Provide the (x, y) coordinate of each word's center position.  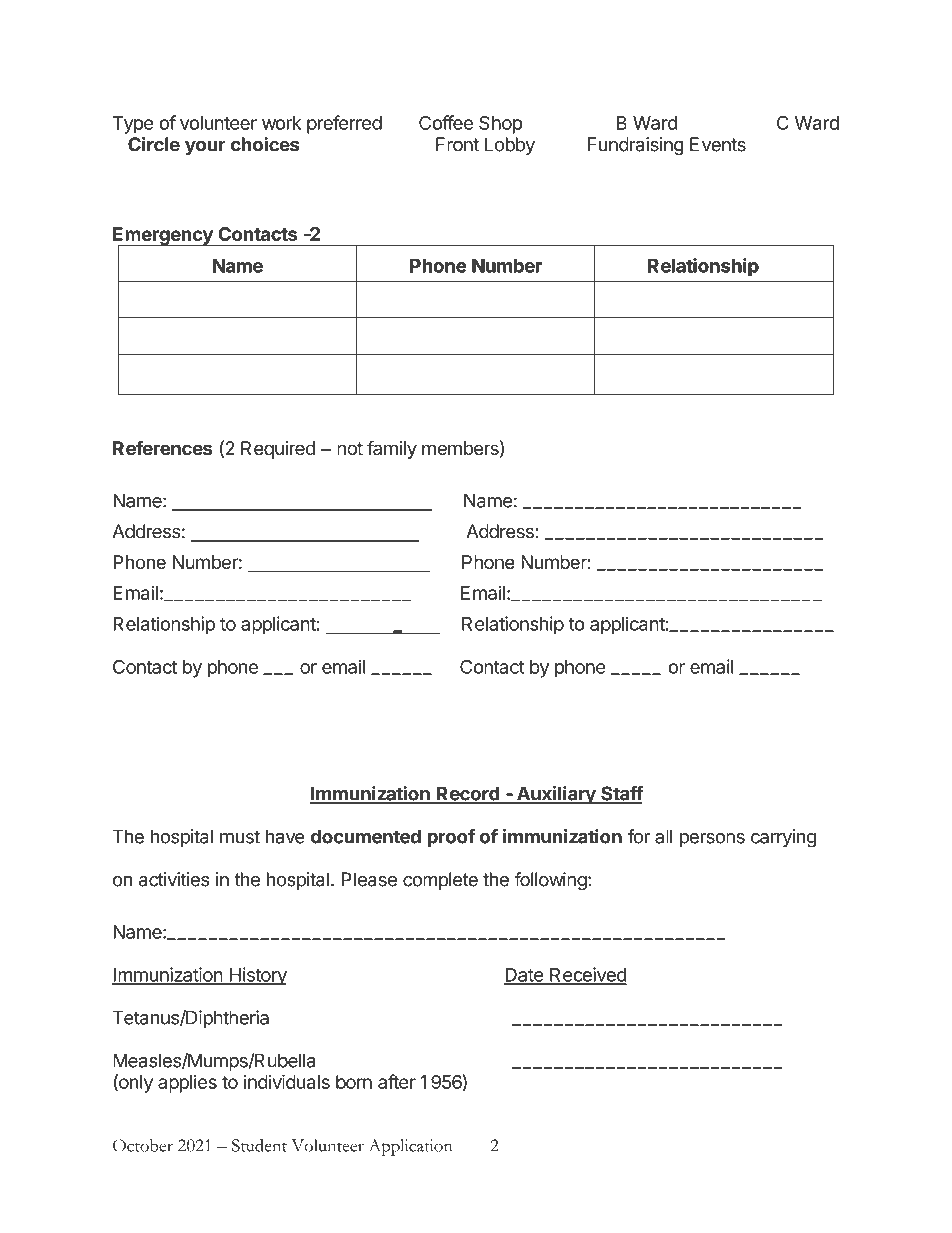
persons (712, 840)
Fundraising (636, 146)
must (240, 837)
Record (468, 794)
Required (278, 450)
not (350, 448)
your (205, 148)
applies (187, 1083)
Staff (621, 794)
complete (440, 881)
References (162, 447)
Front (457, 144)
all (663, 836)
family (392, 449)
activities (174, 879)
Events (718, 144)
